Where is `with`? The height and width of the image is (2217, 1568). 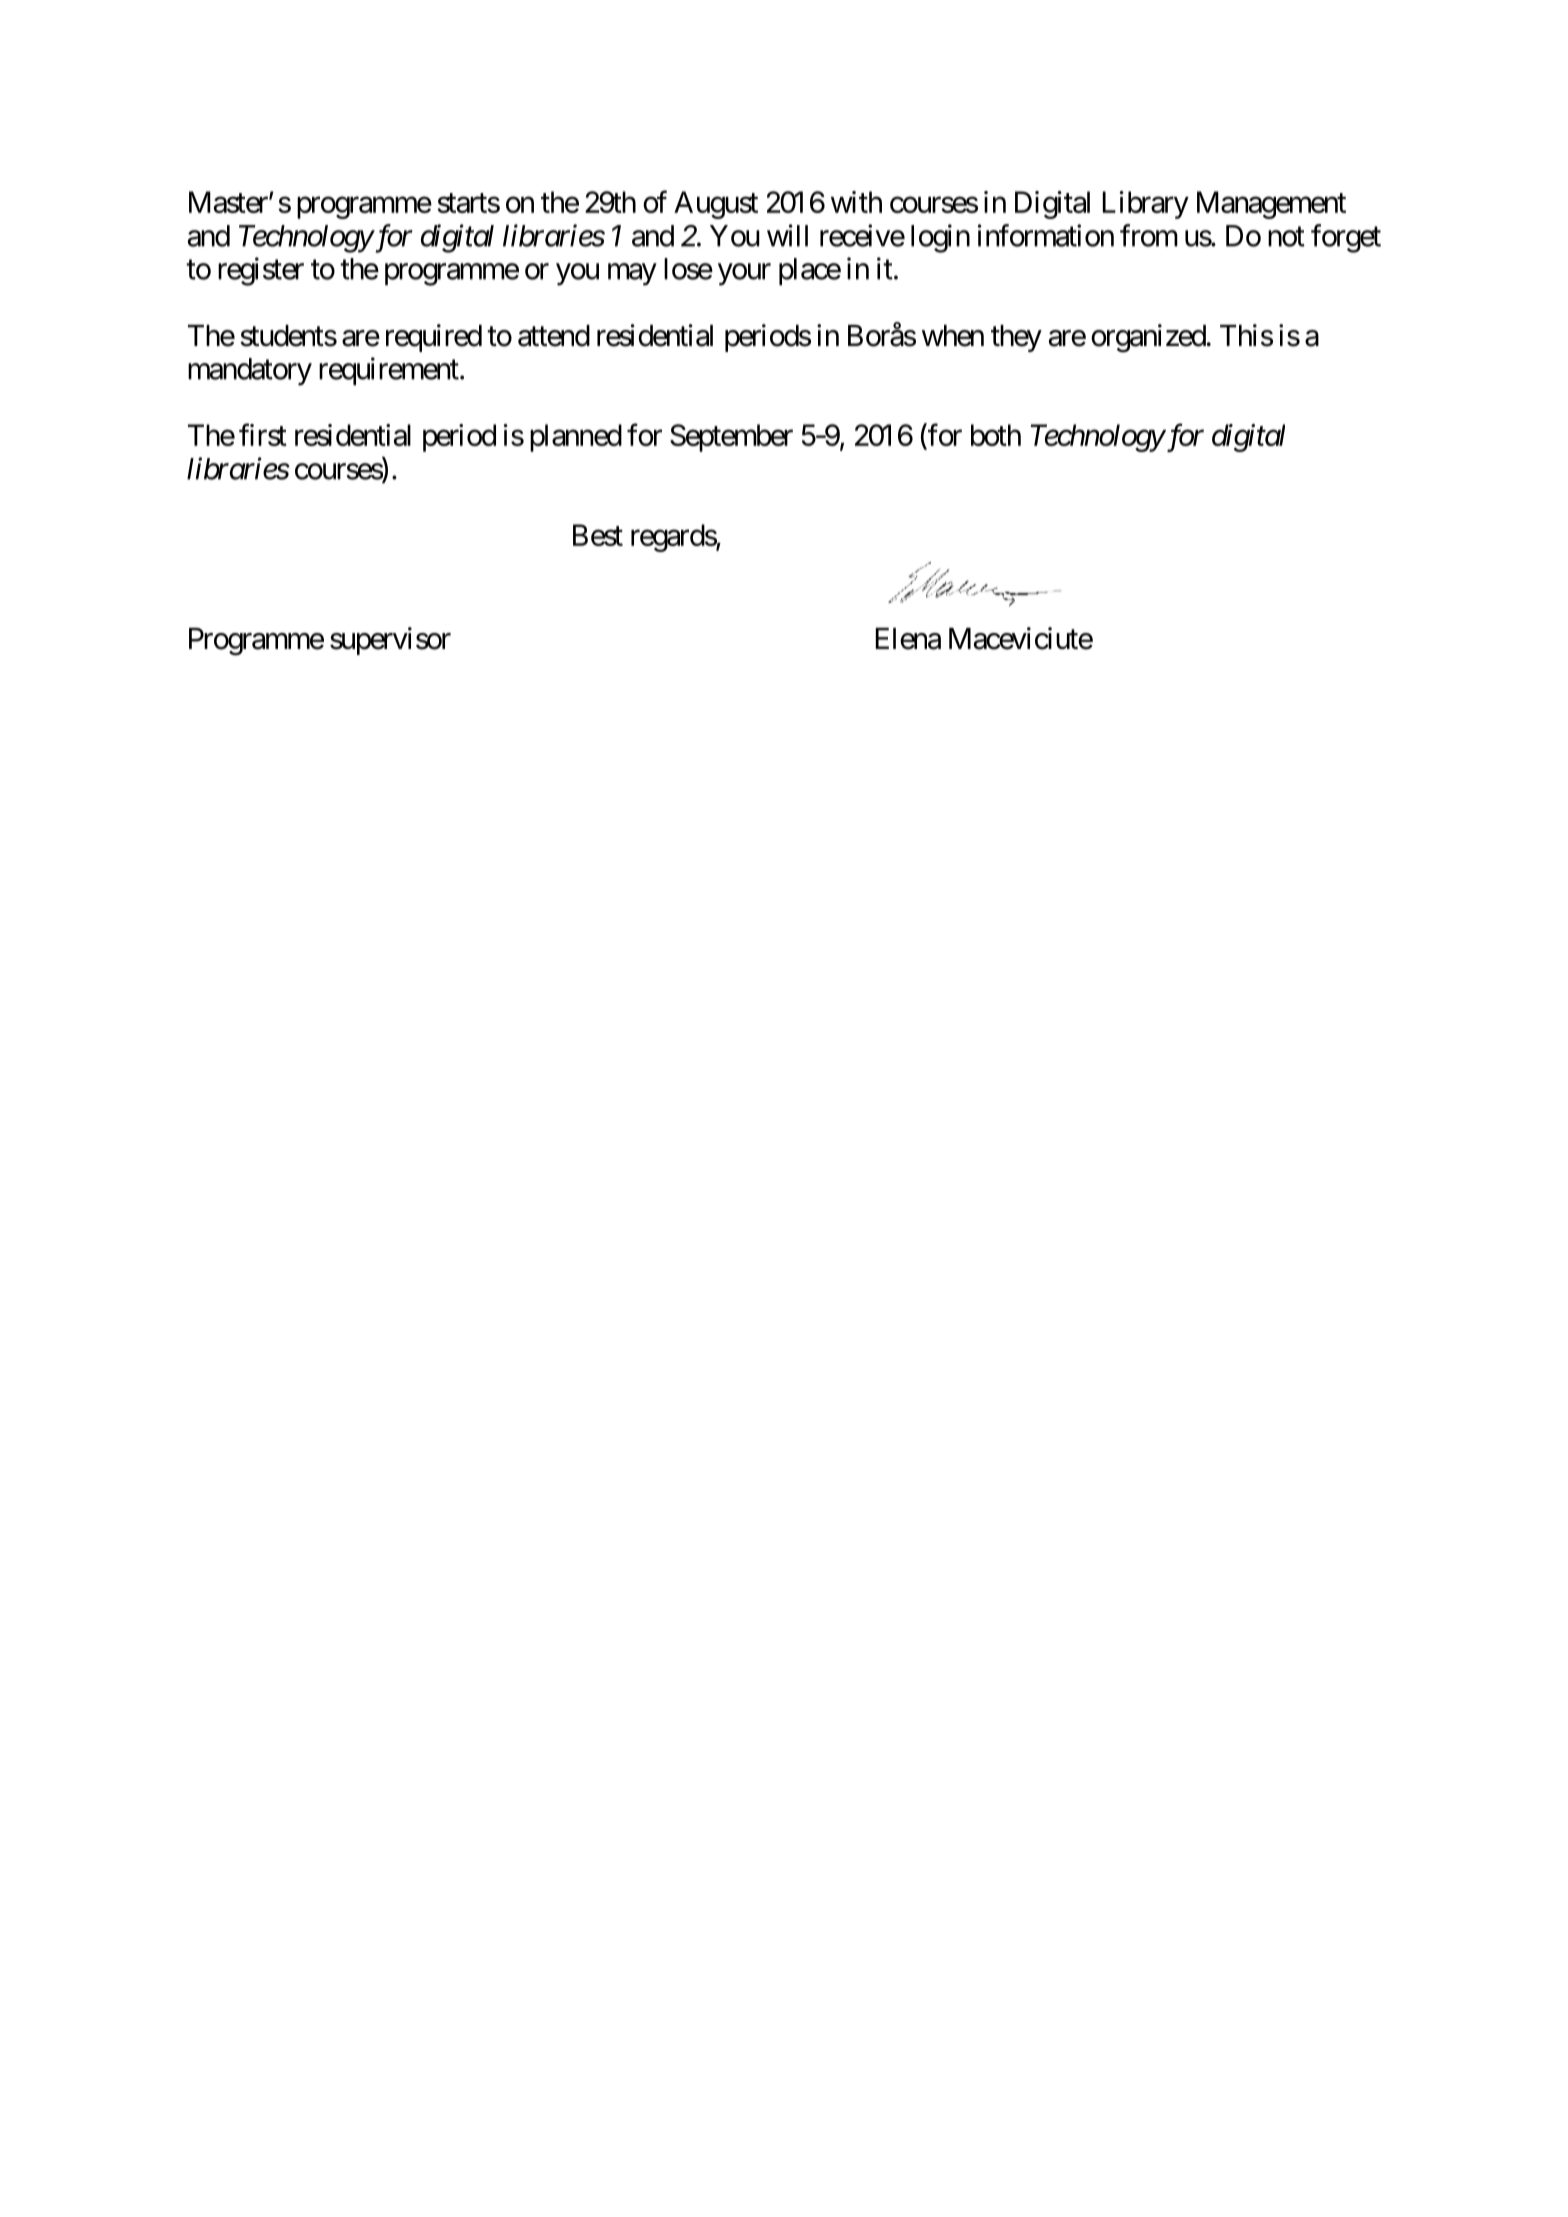 with is located at coordinates (856, 202).
